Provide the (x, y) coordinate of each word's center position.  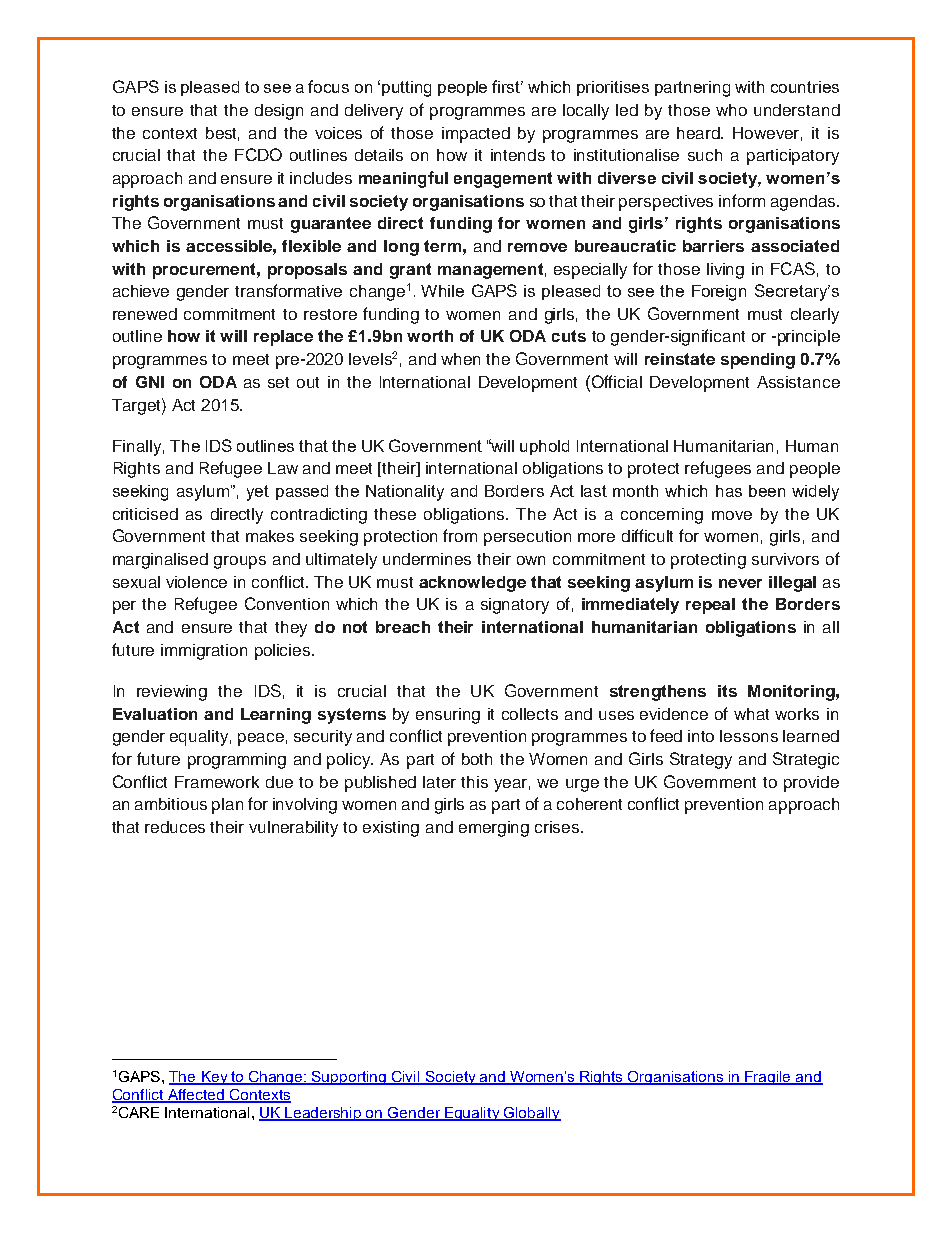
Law (283, 468)
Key (214, 1078)
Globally (531, 1114)
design (279, 112)
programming (237, 761)
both (477, 759)
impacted (476, 135)
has (729, 491)
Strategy (701, 760)
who (731, 110)
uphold (544, 447)
